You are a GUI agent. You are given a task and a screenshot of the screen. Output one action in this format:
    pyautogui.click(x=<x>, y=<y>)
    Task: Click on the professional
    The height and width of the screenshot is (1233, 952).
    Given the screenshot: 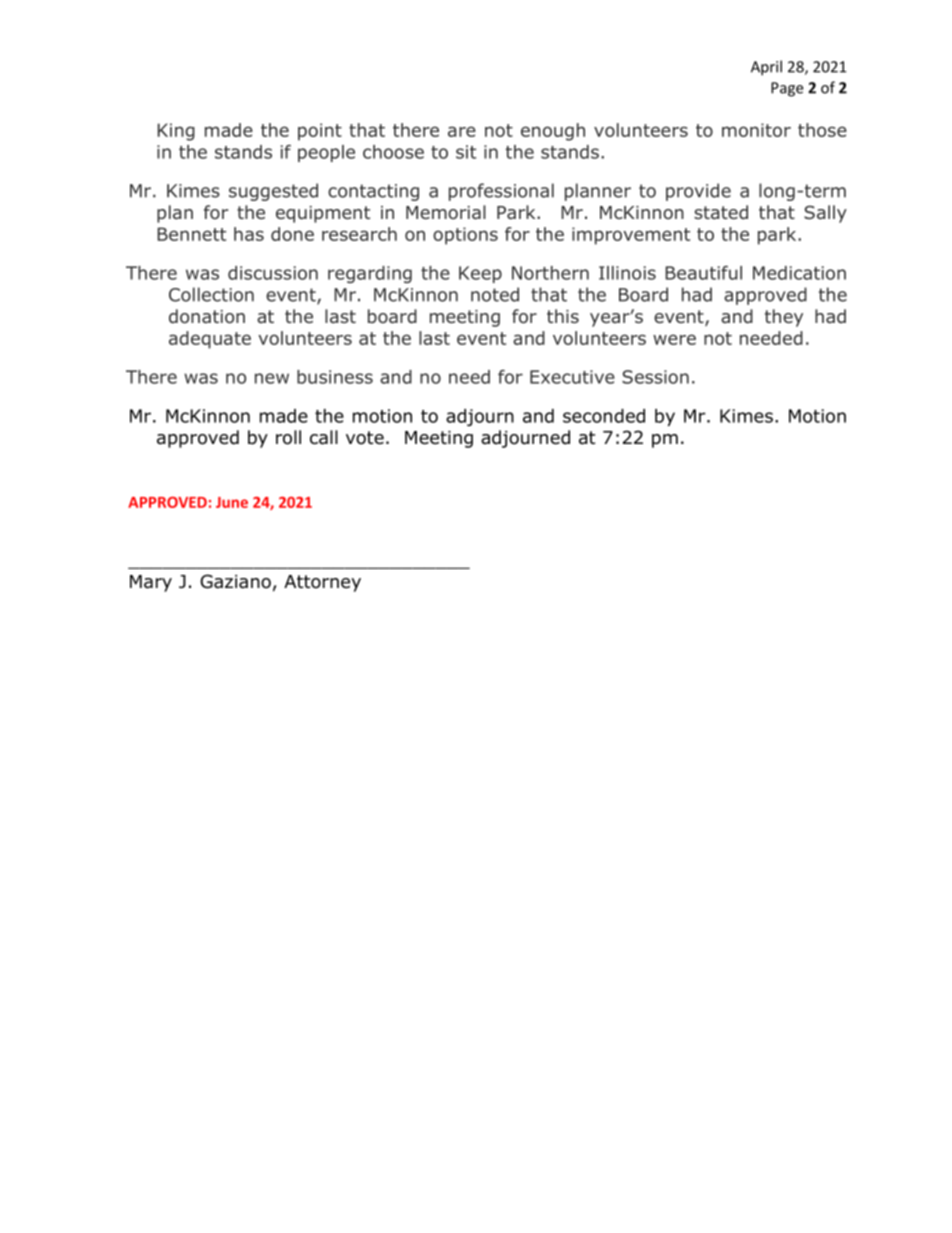 What is the action you would take?
    pyautogui.click(x=501, y=192)
